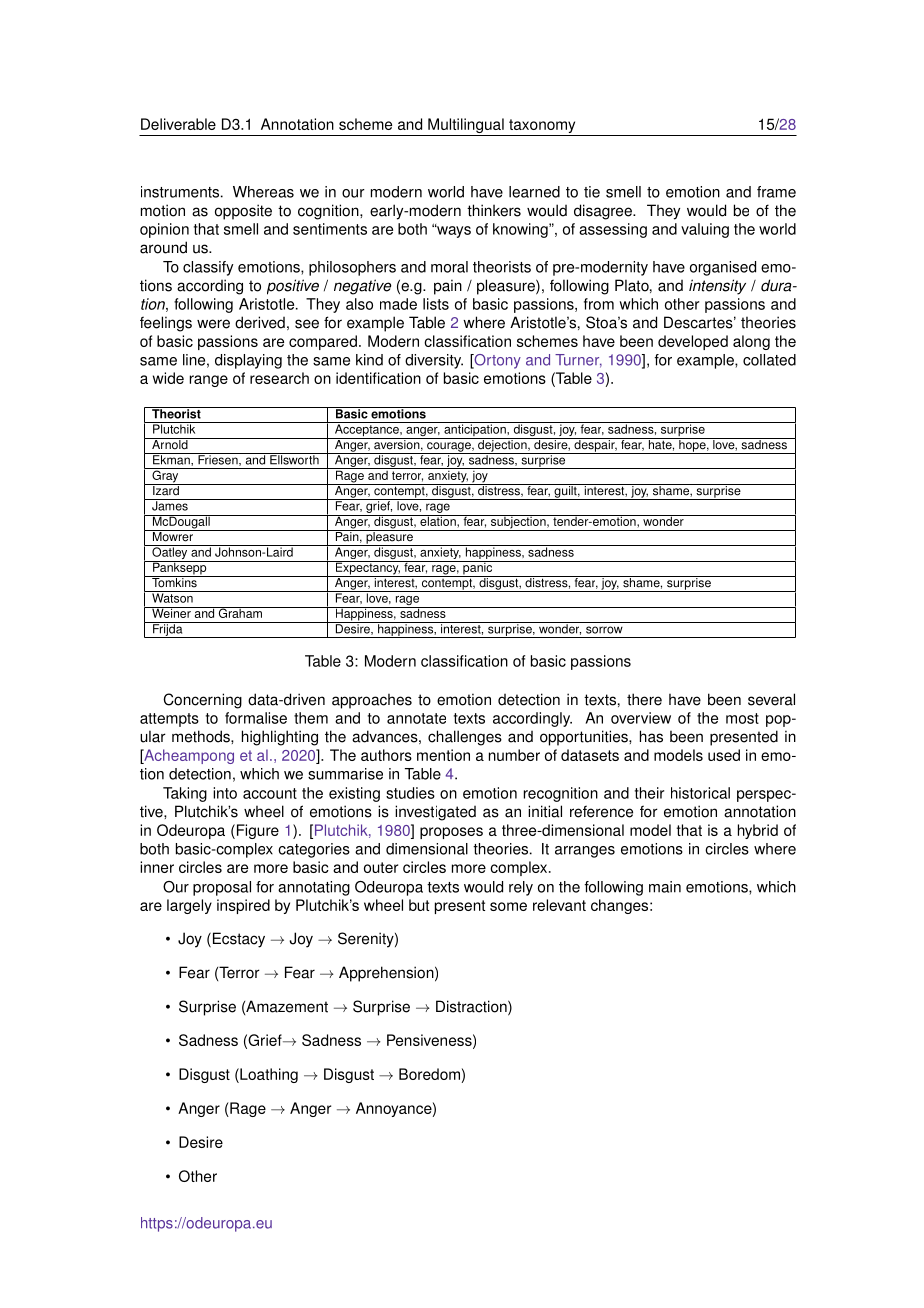 The width and height of the image is (924, 1308). I want to click on Graham, so click(240, 612).
